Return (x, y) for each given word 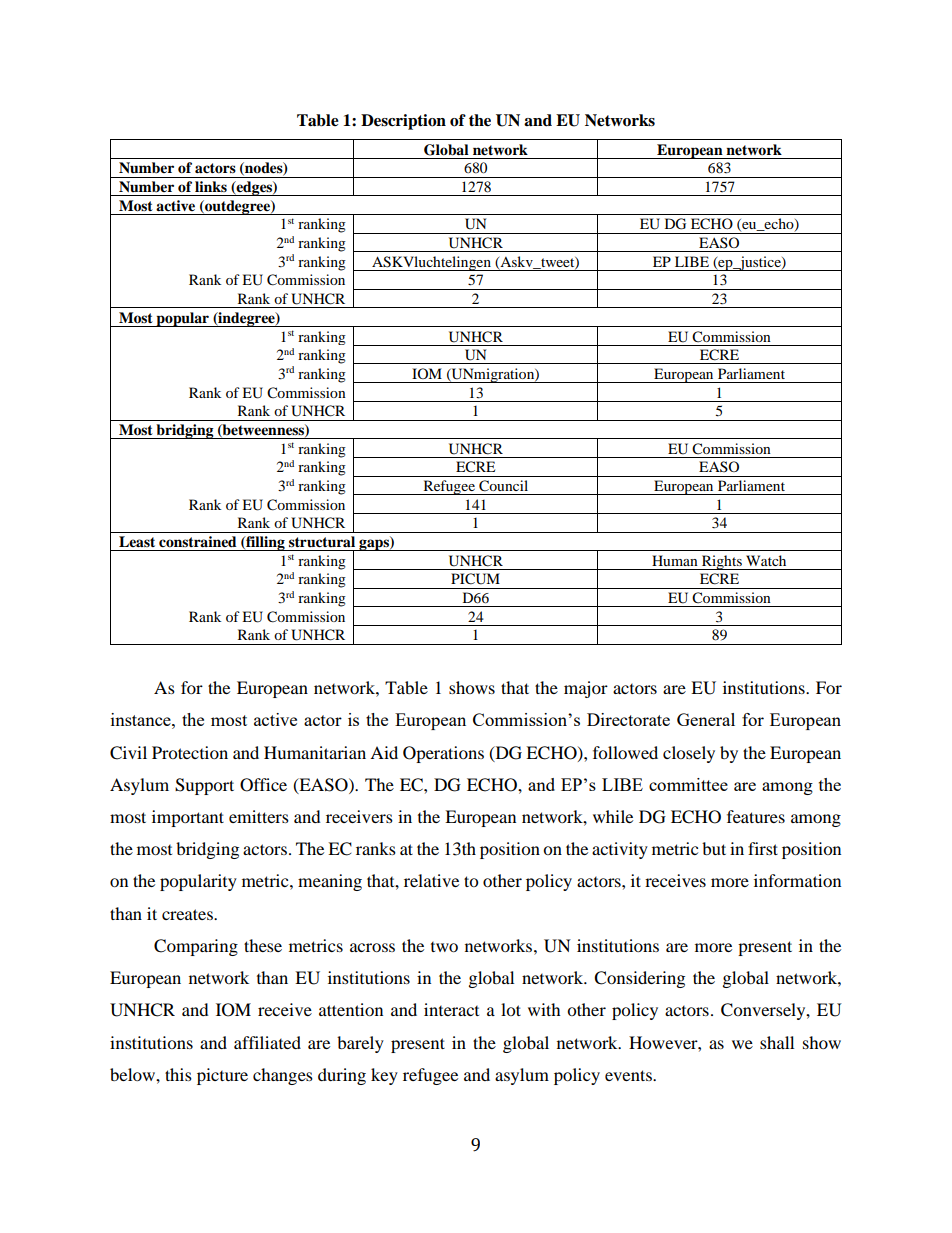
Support (204, 786)
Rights (722, 562)
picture (222, 1076)
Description (403, 122)
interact (451, 1009)
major (586, 689)
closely (689, 754)
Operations (443, 754)
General (706, 719)
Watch (766, 560)
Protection (190, 752)
